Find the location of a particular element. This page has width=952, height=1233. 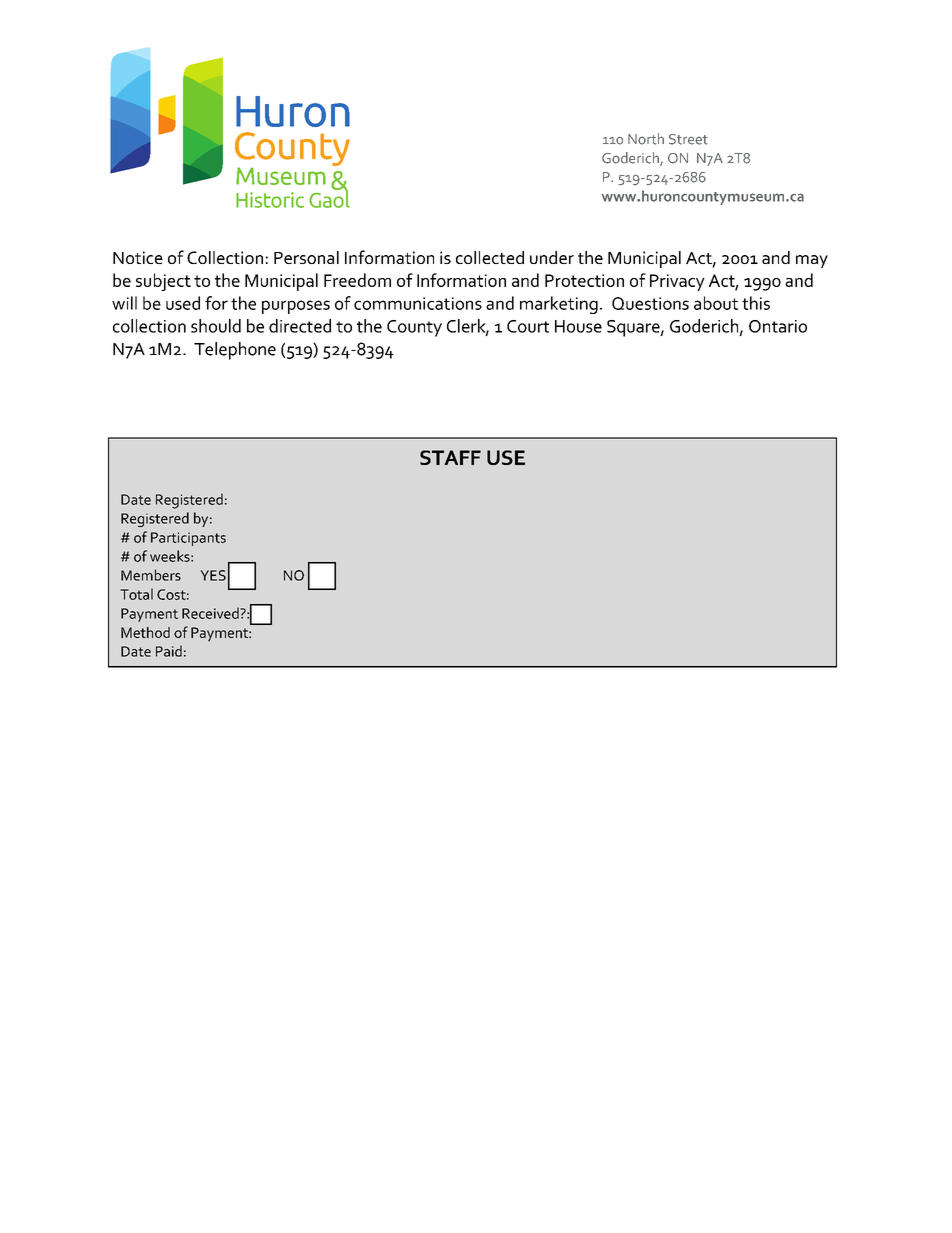

Notice is located at coordinates (138, 257).
